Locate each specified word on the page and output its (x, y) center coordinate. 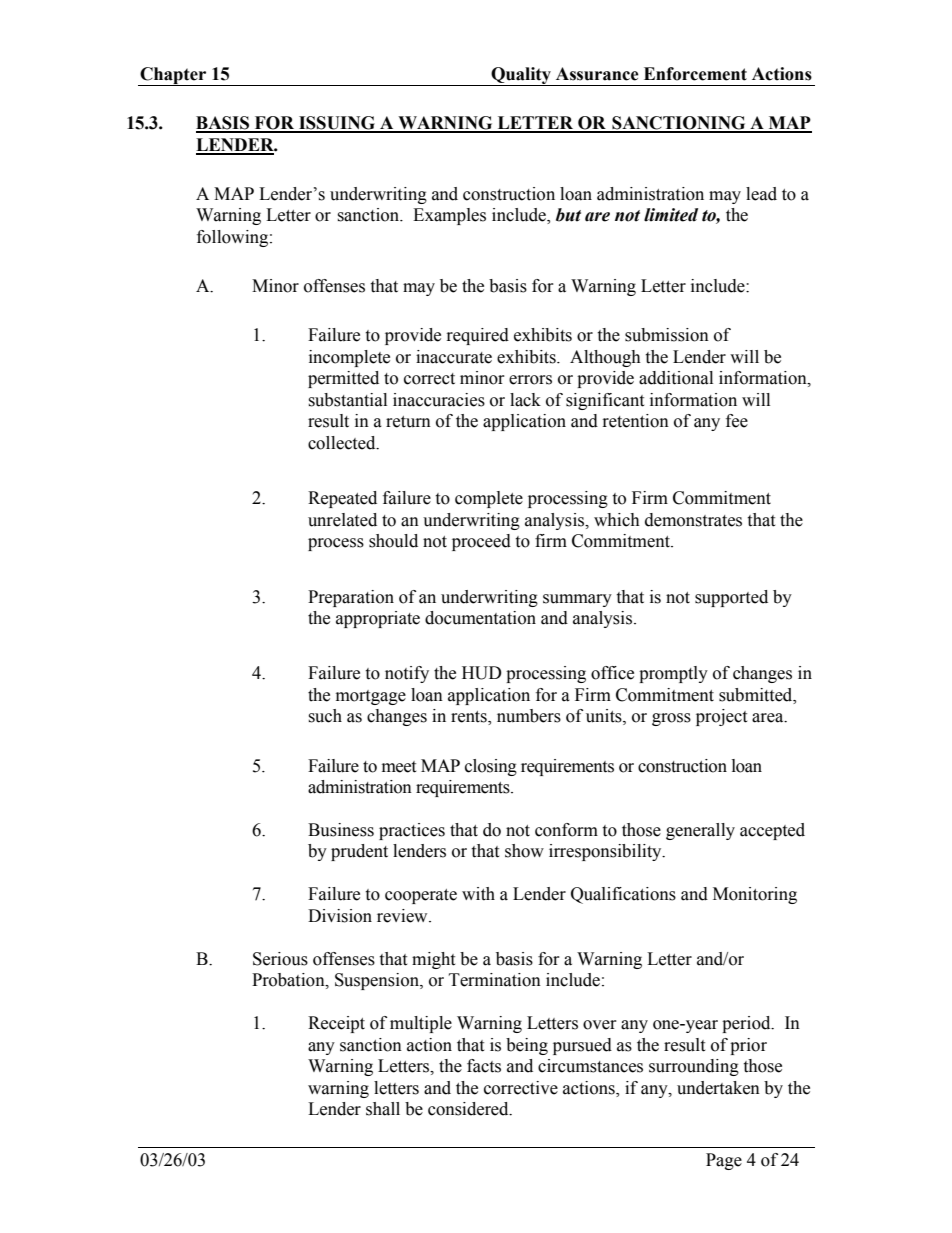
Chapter (173, 76)
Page (724, 1161)
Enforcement (695, 74)
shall (383, 1109)
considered (469, 1109)
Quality (521, 76)
